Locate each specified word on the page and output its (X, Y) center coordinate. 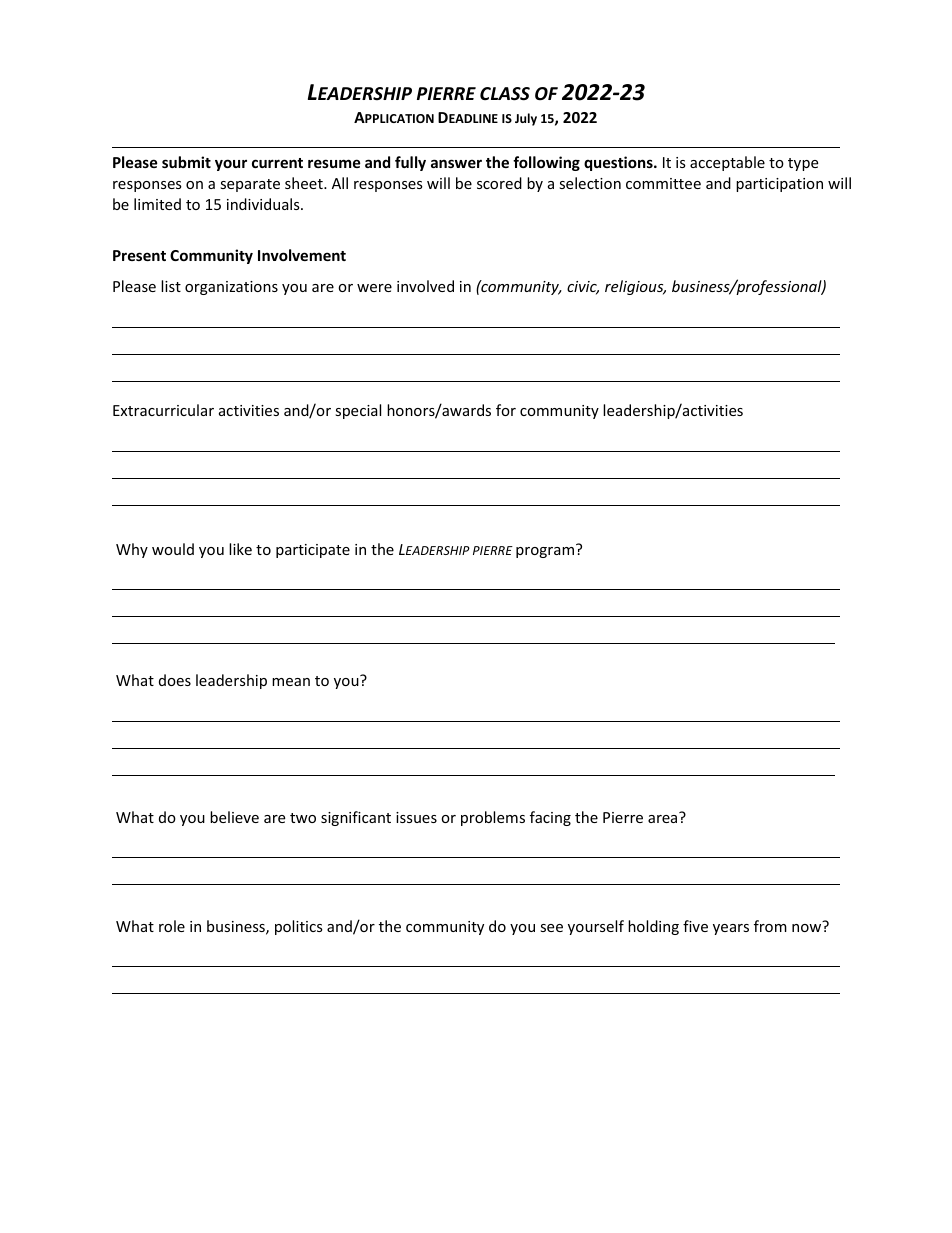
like (240, 549)
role (172, 926)
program (545, 552)
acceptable (727, 163)
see (551, 928)
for (506, 410)
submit (186, 162)
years (731, 929)
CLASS (505, 94)
